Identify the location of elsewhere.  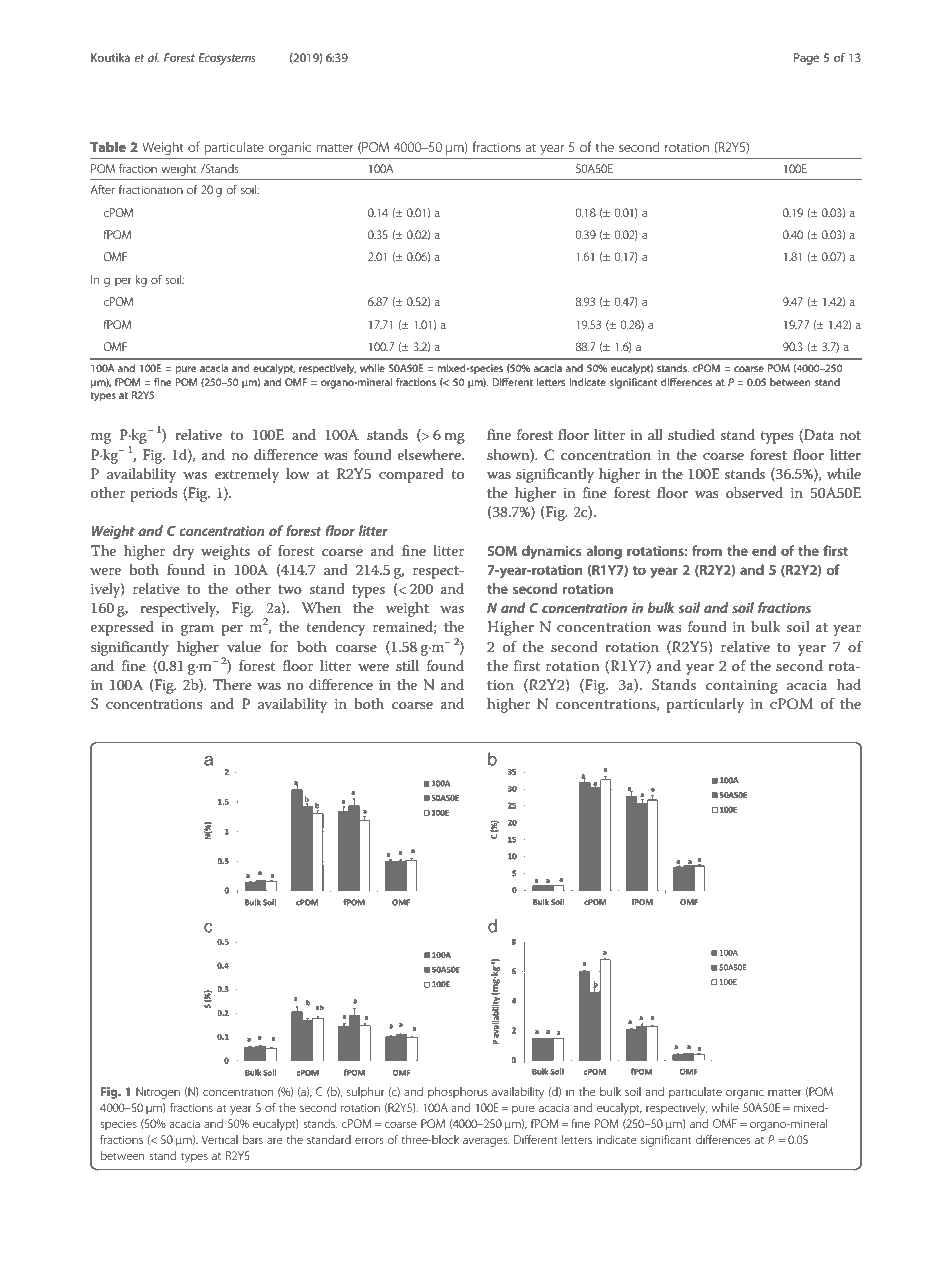
(430, 454).
